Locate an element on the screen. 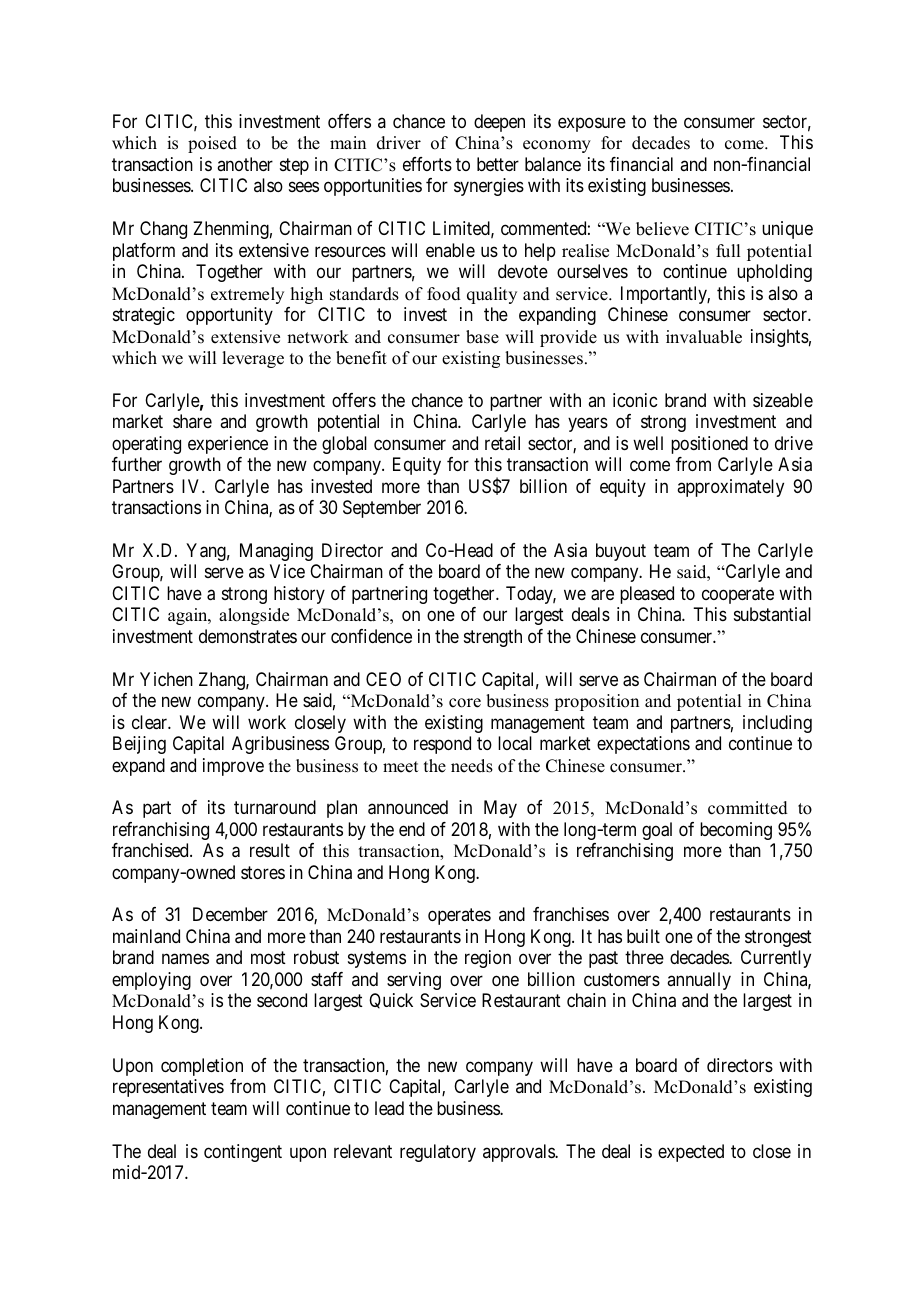  believe is located at coordinates (662, 229).
